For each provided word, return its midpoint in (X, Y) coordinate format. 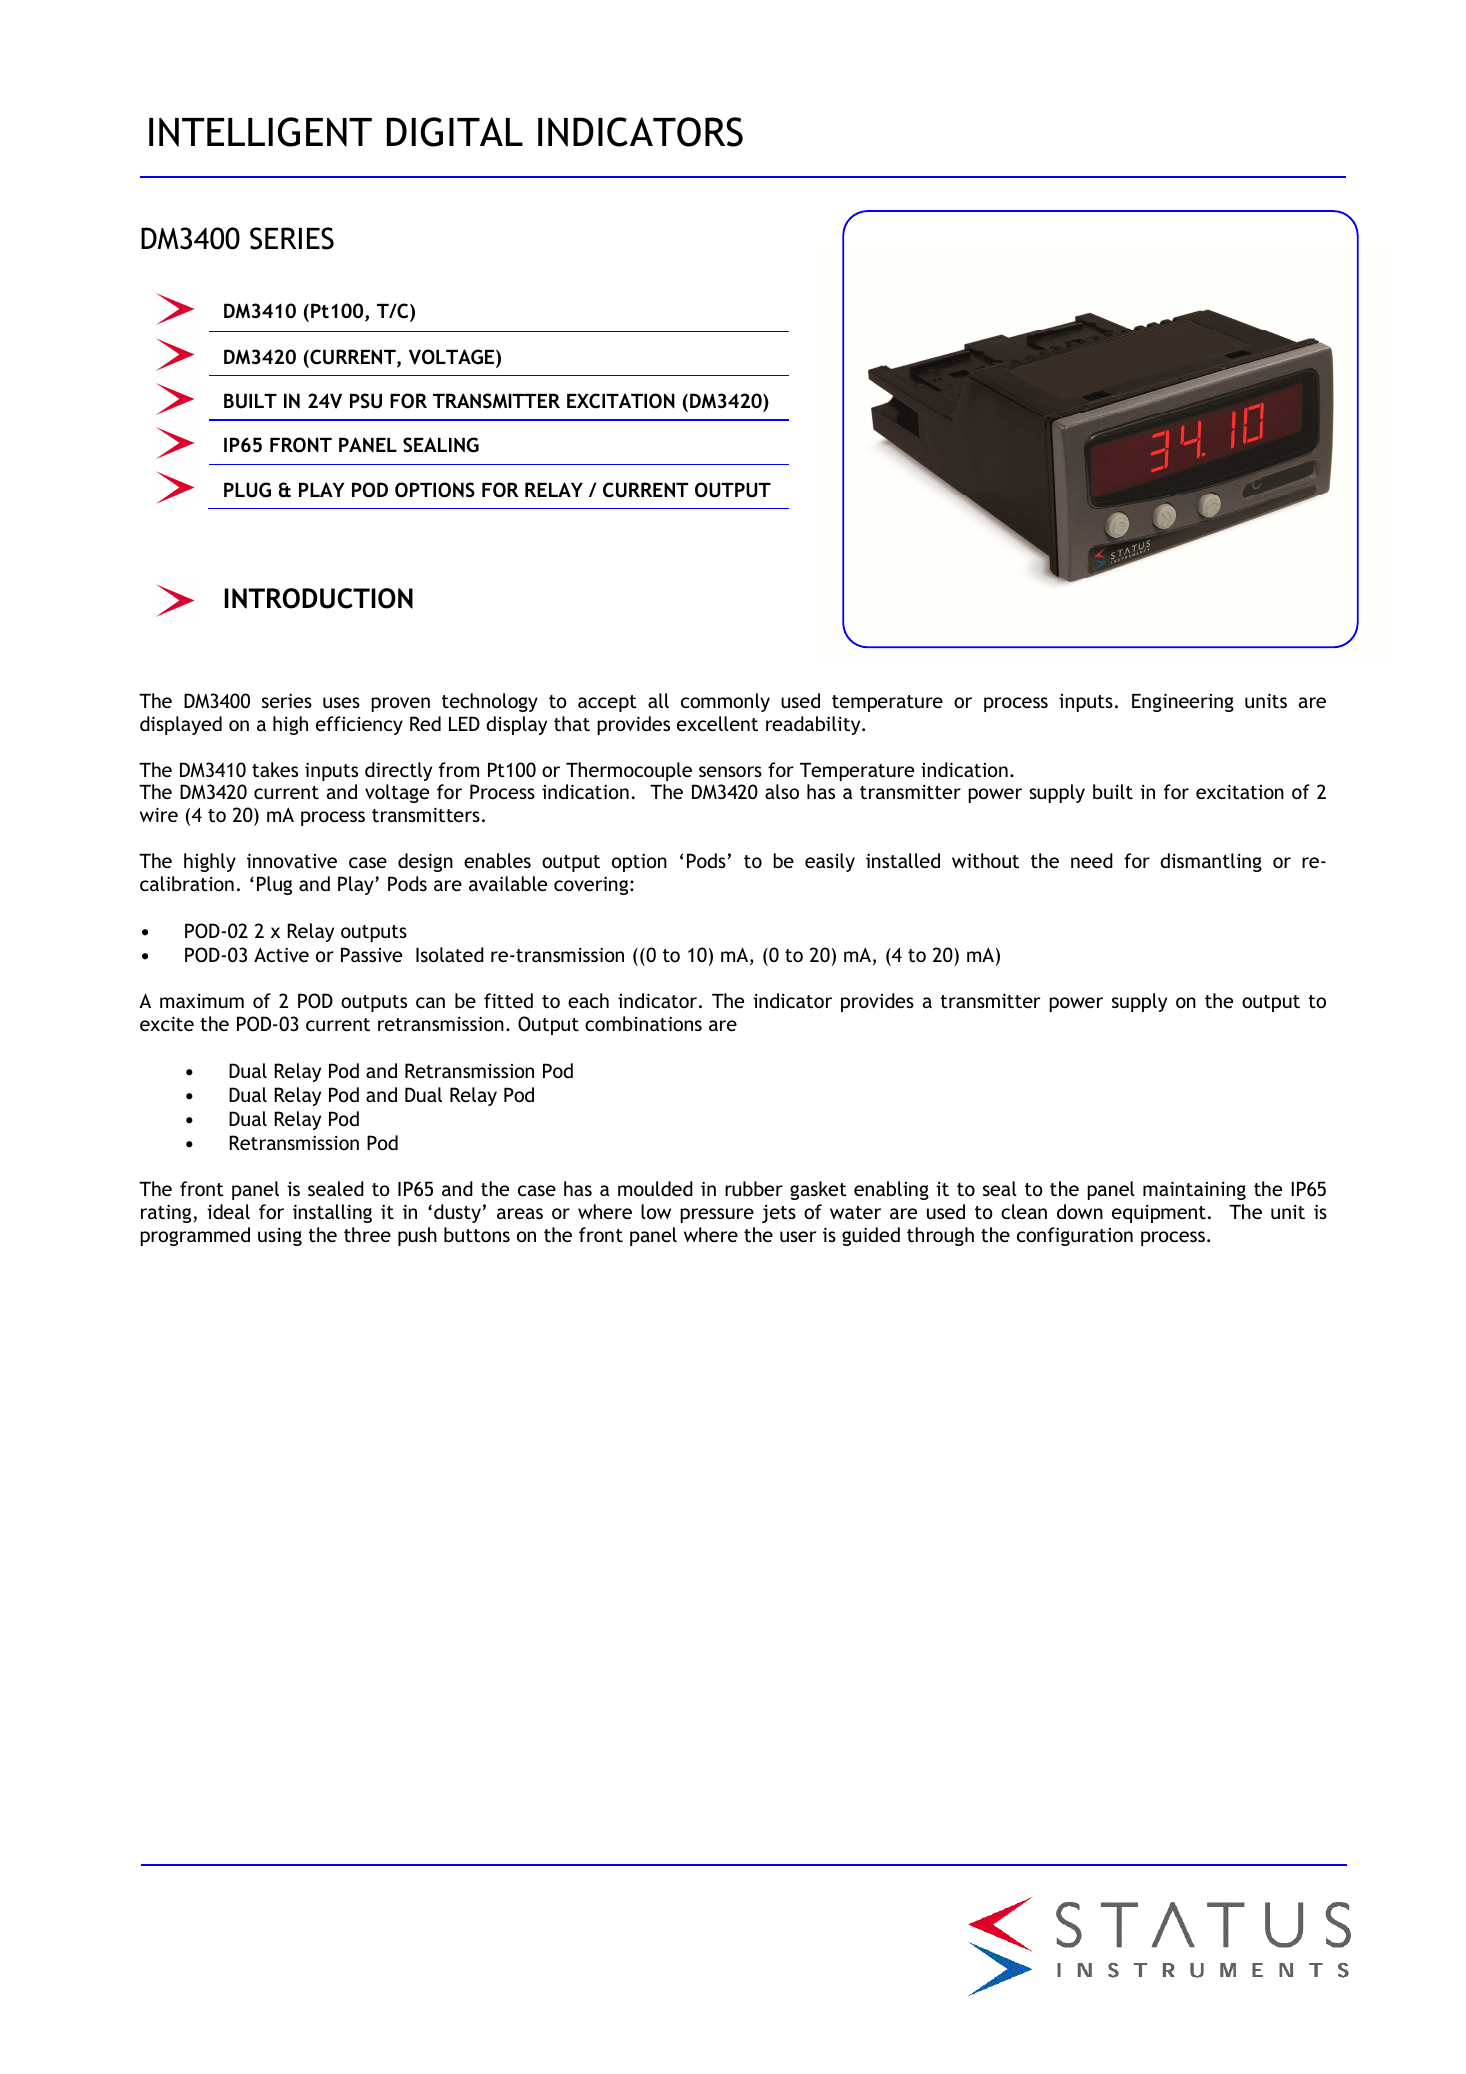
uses (341, 702)
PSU (366, 401)
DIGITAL (455, 132)
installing (332, 1213)
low (656, 1211)
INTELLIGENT (260, 132)
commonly (725, 702)
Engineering (1183, 702)
